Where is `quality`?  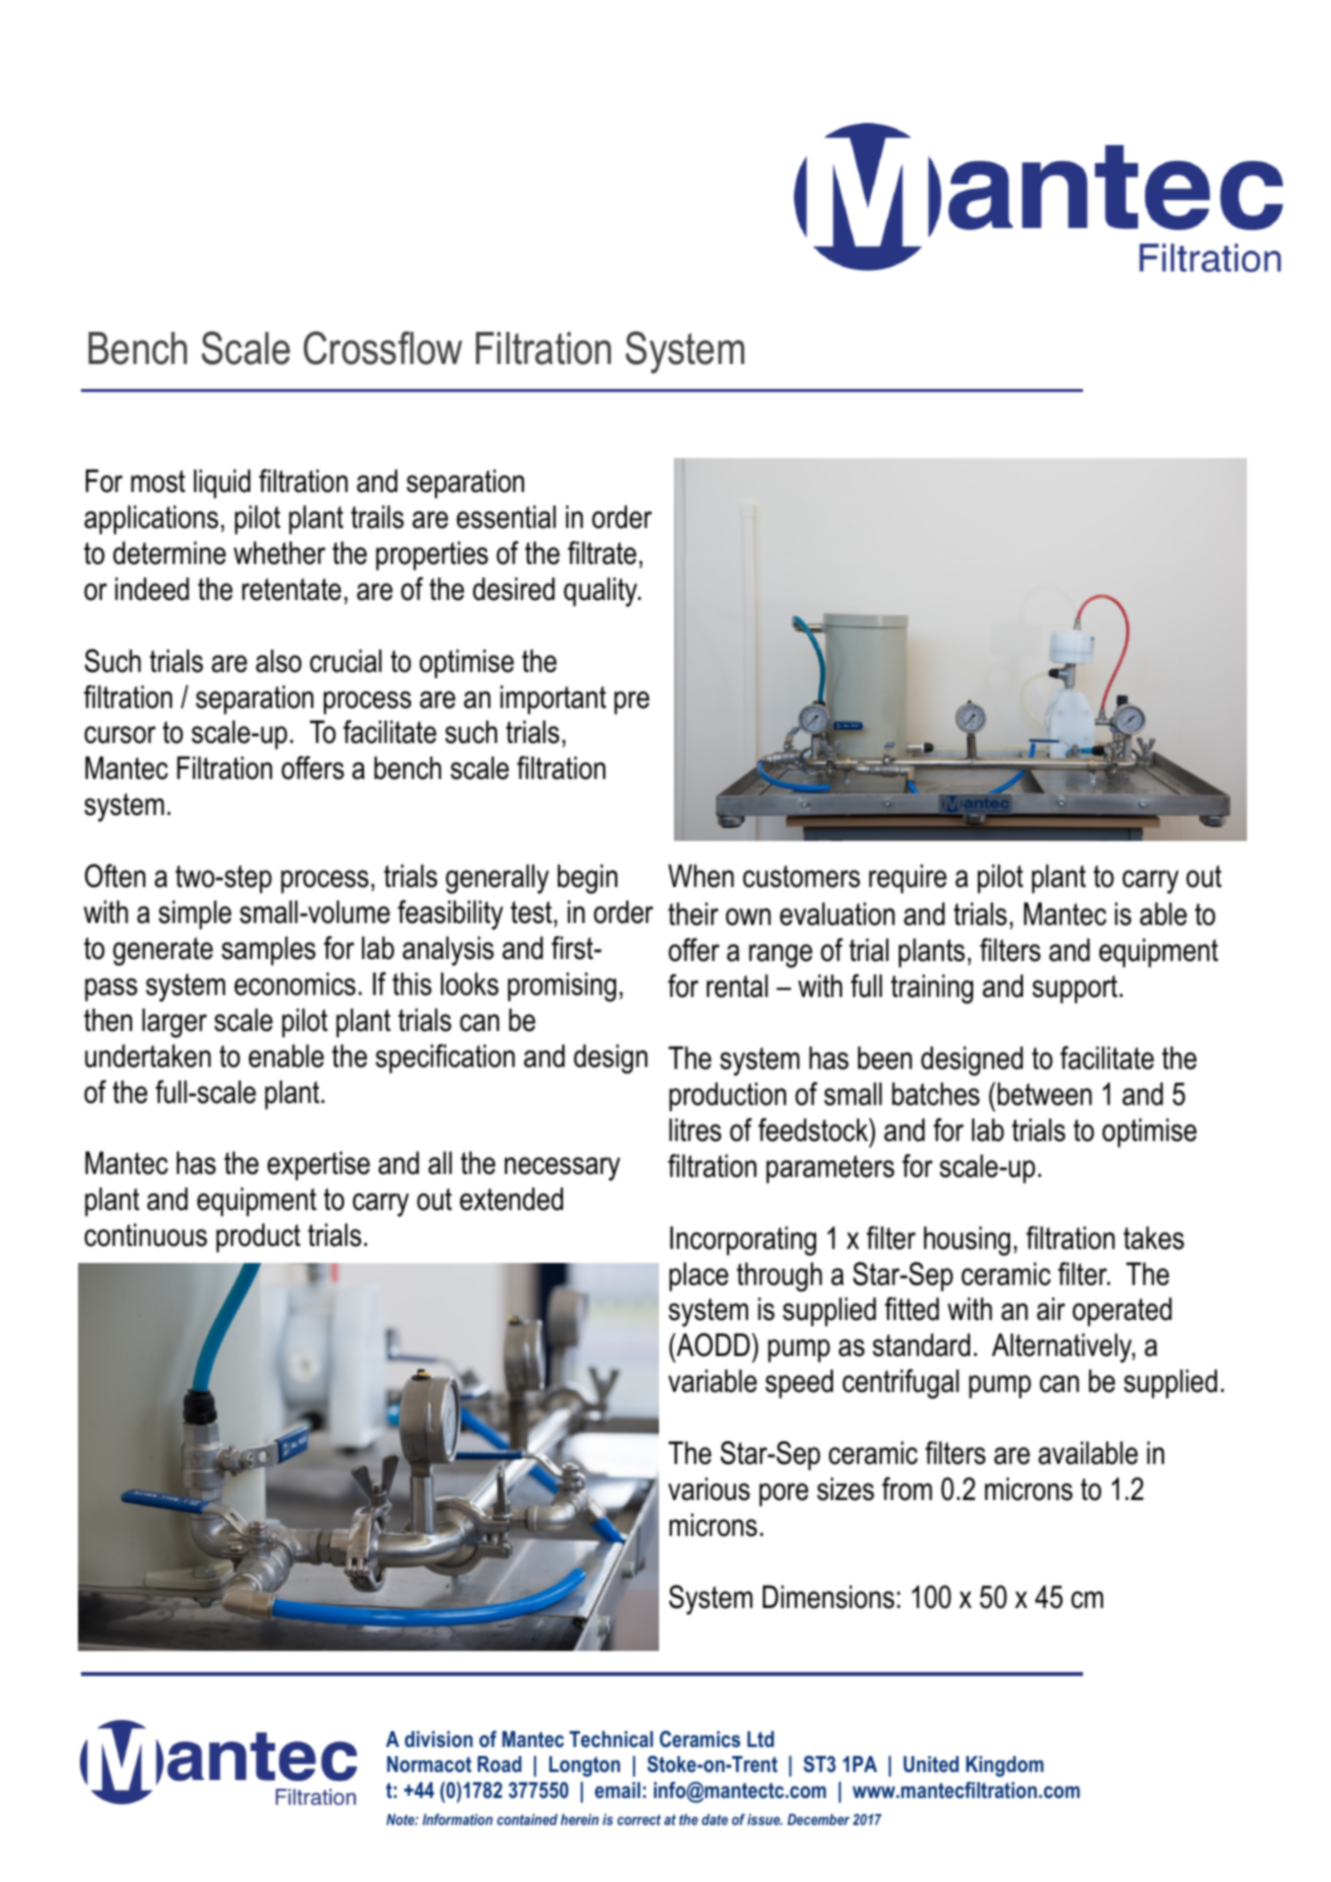 quality is located at coordinates (602, 592).
